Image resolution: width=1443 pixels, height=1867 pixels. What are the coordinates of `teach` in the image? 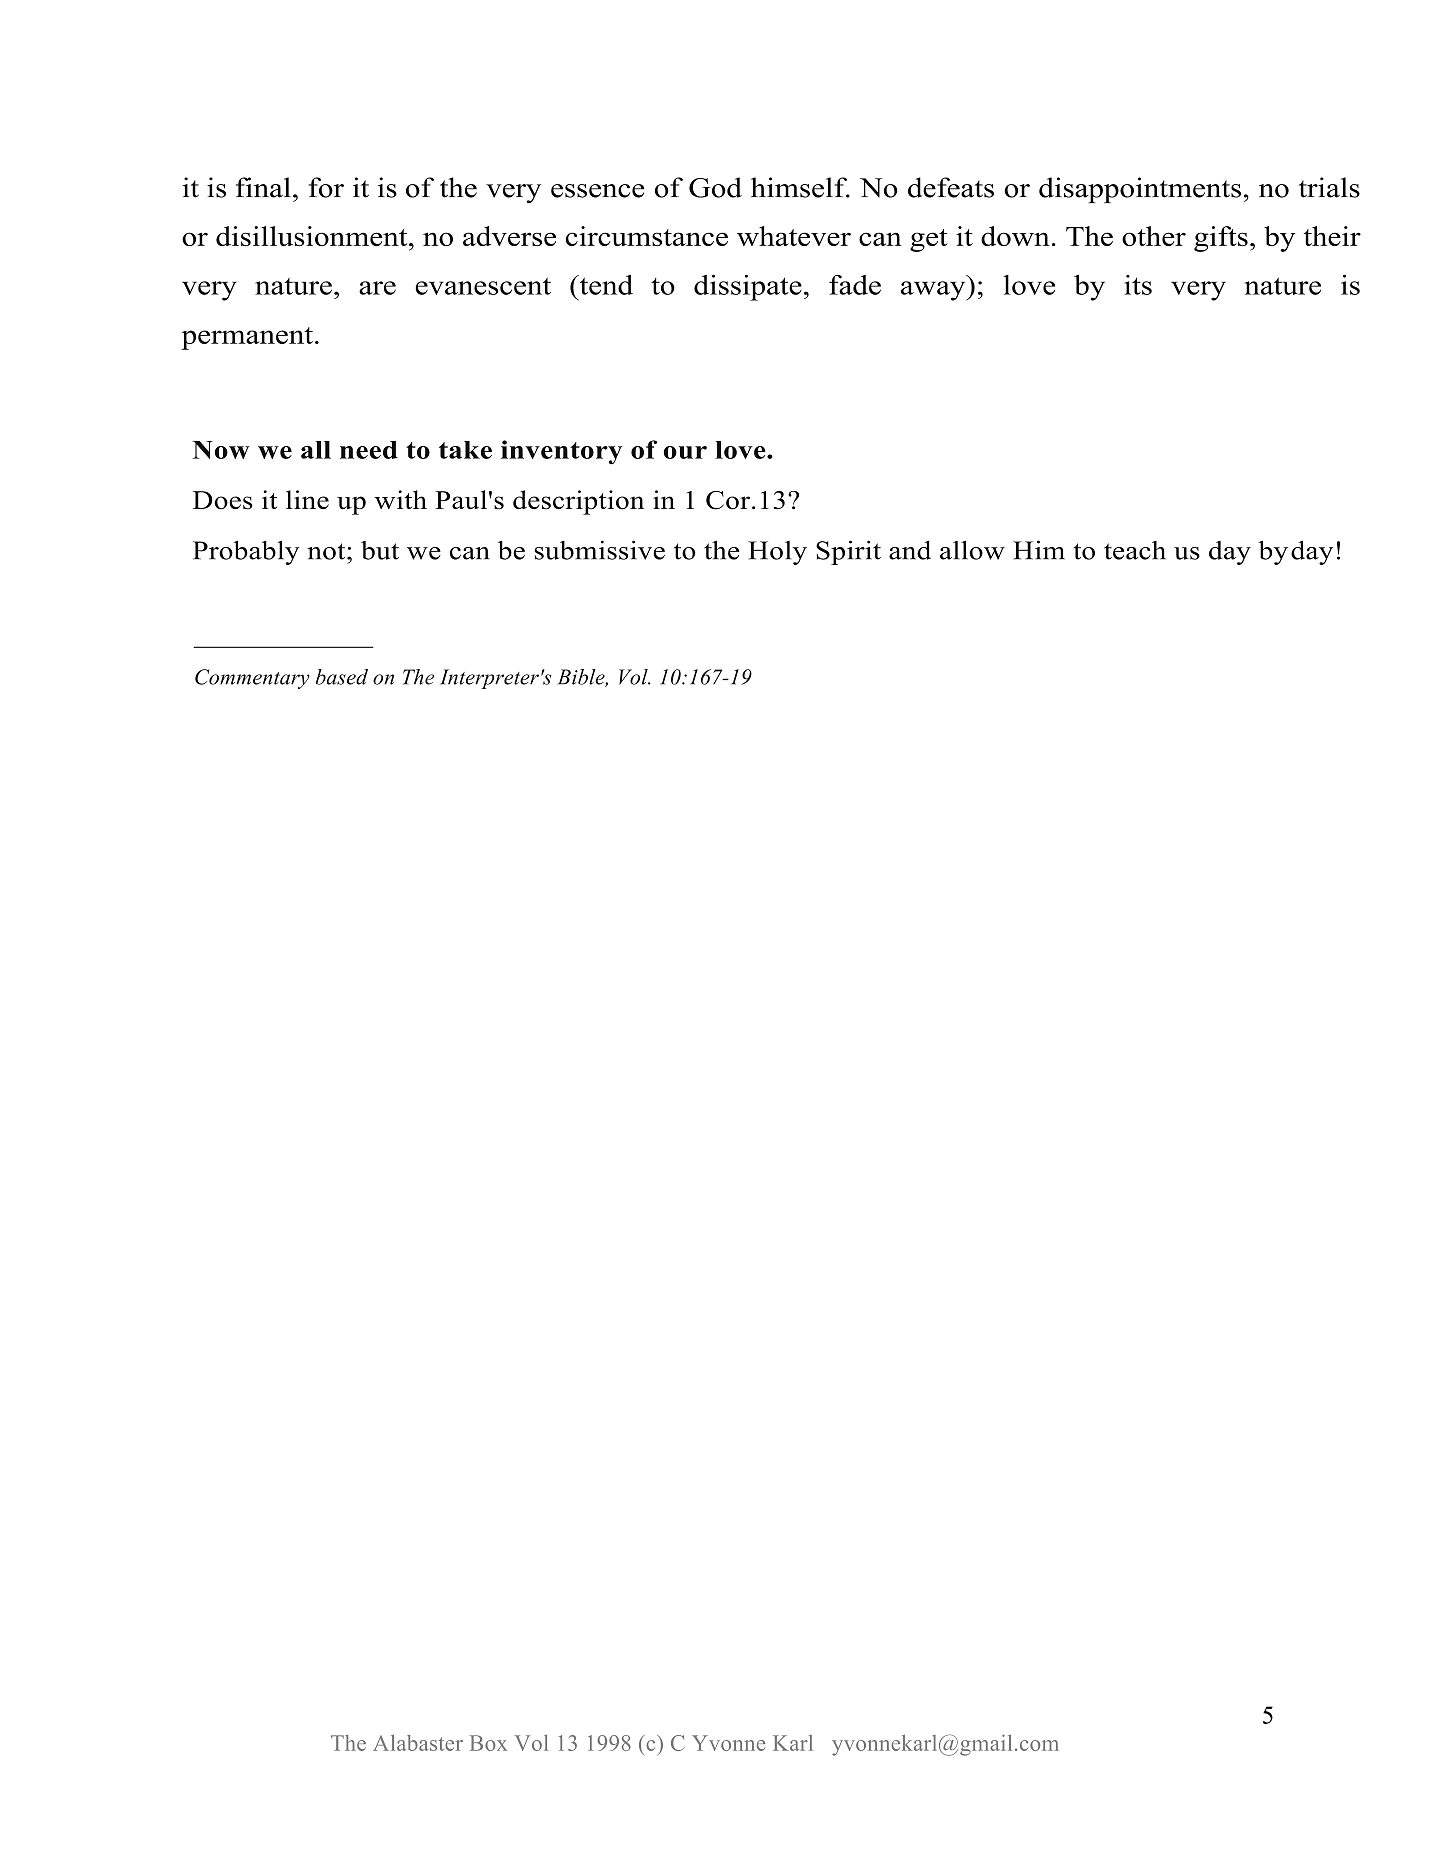 It's located at (1135, 550).
